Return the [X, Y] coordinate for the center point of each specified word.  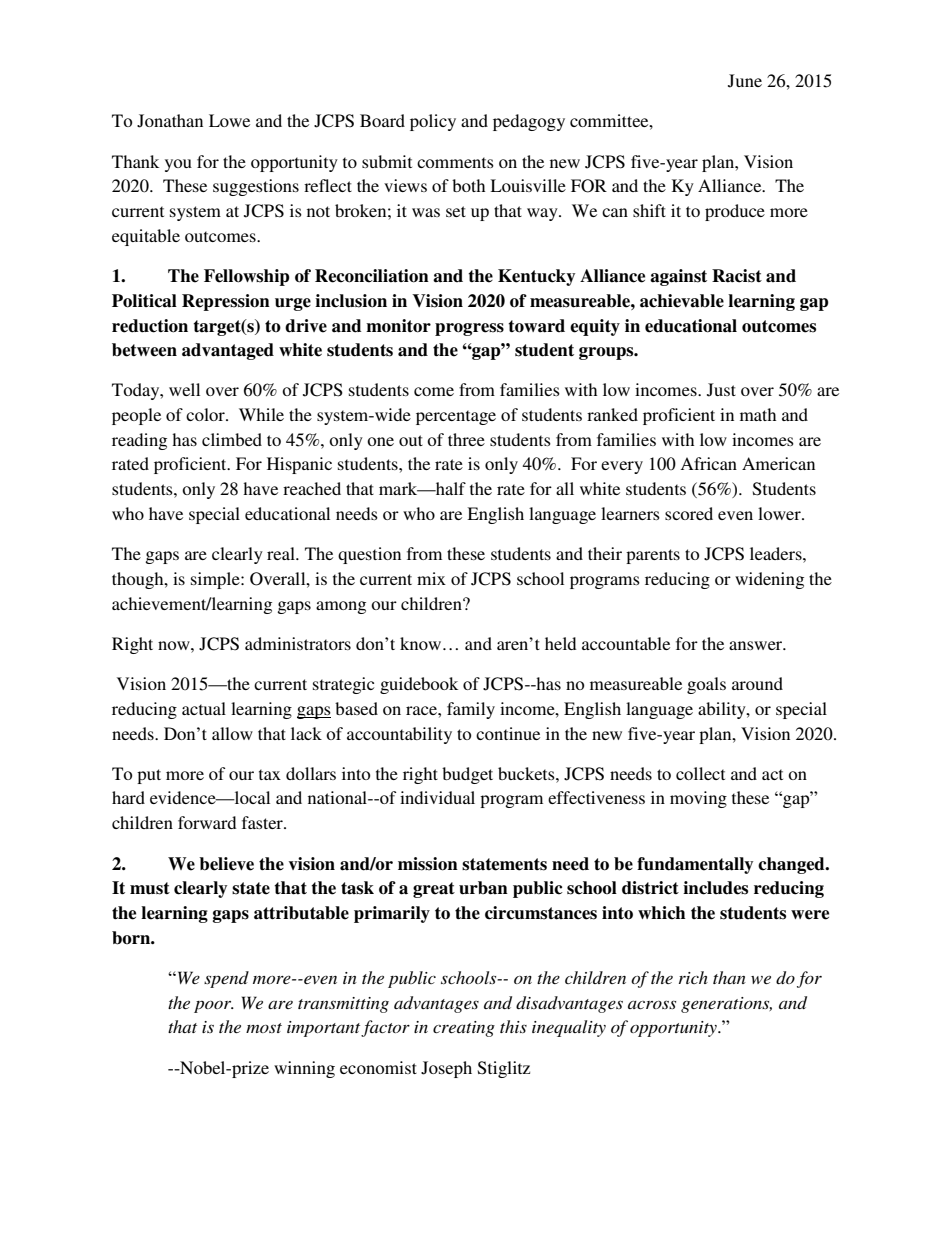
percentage [456, 417]
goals [706, 685]
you [178, 165]
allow [232, 733]
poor [214, 1007]
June [745, 81]
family [471, 710]
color [206, 414]
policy [433, 122]
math [758, 414]
